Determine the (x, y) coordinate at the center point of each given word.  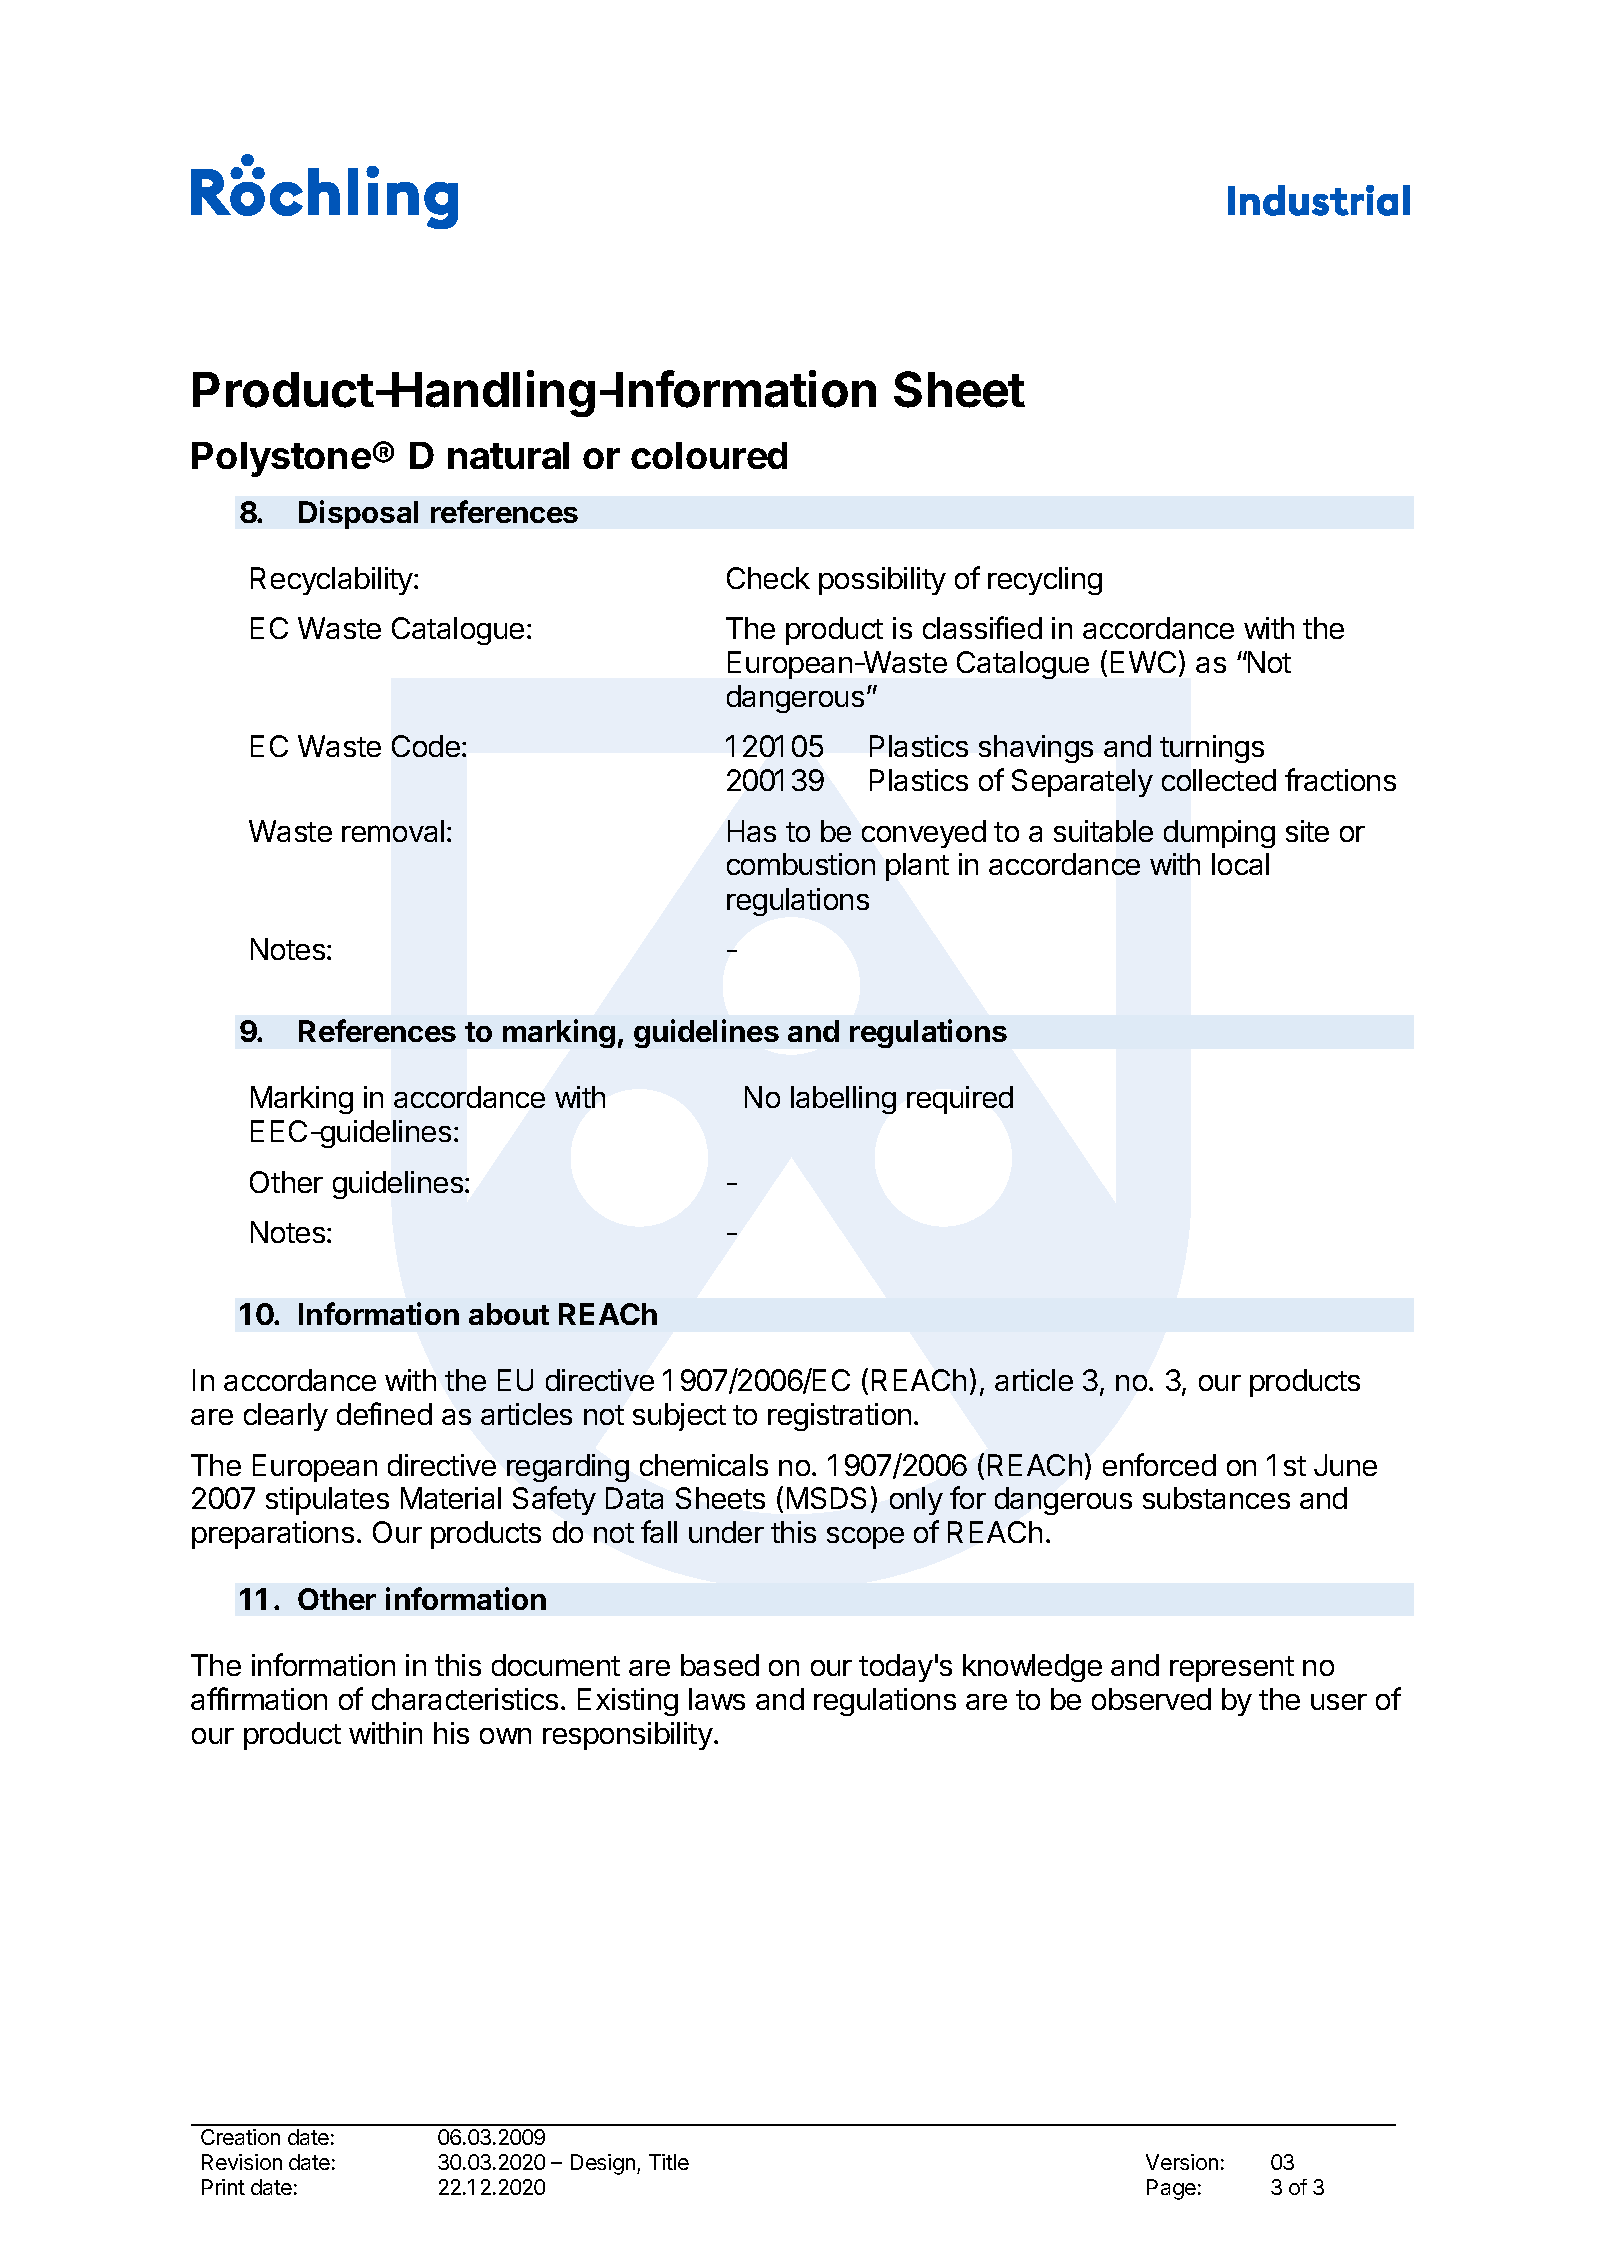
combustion (801, 864)
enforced (1159, 1464)
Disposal (358, 514)
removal (393, 831)
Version (1182, 2162)
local (1240, 864)
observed (1151, 1699)
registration (839, 1417)
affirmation (259, 1698)
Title (669, 2162)
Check (768, 578)
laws (717, 1699)
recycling (1045, 581)
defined (384, 1413)
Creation (240, 2137)
